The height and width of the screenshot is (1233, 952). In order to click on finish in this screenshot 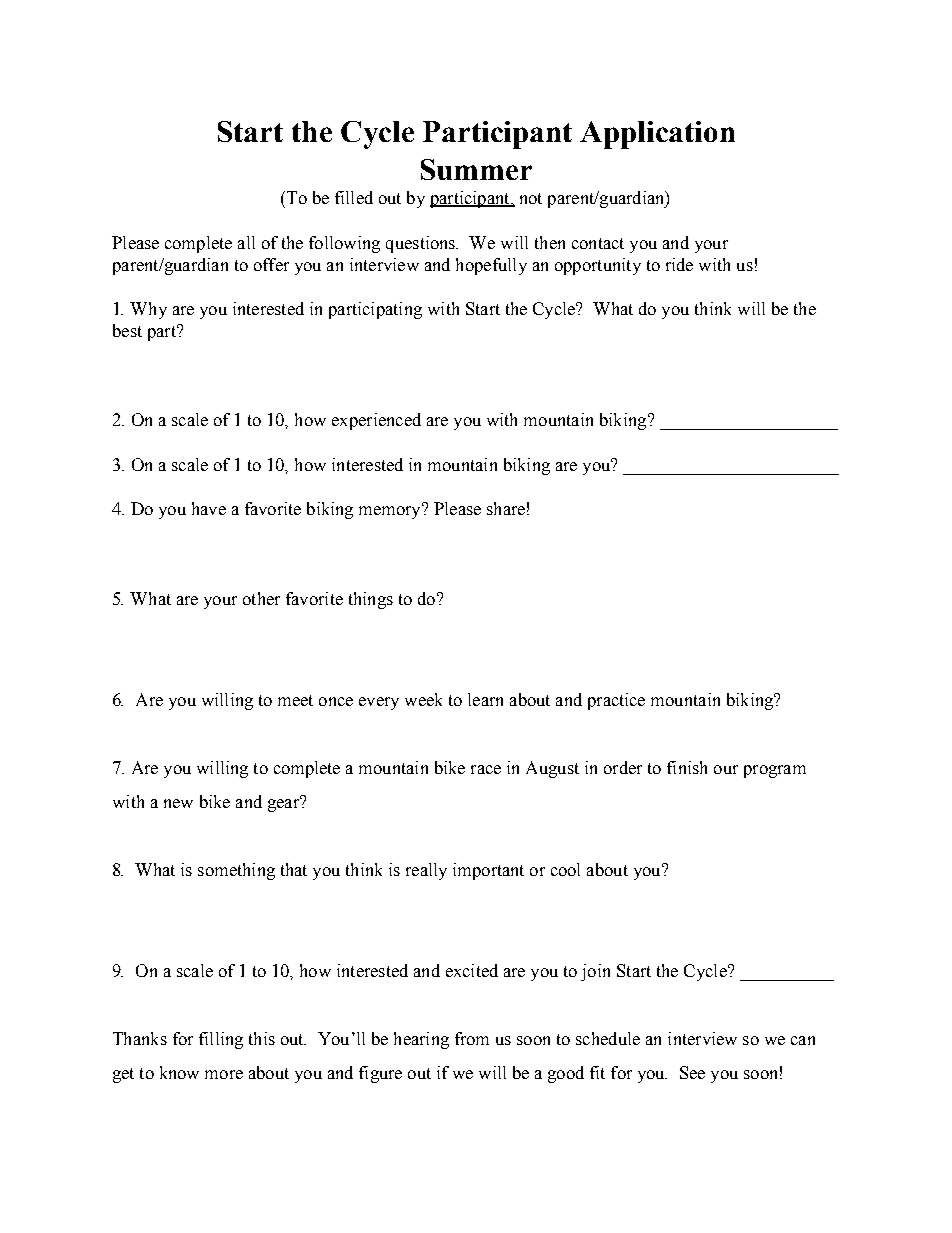, I will do `click(687, 767)`.
